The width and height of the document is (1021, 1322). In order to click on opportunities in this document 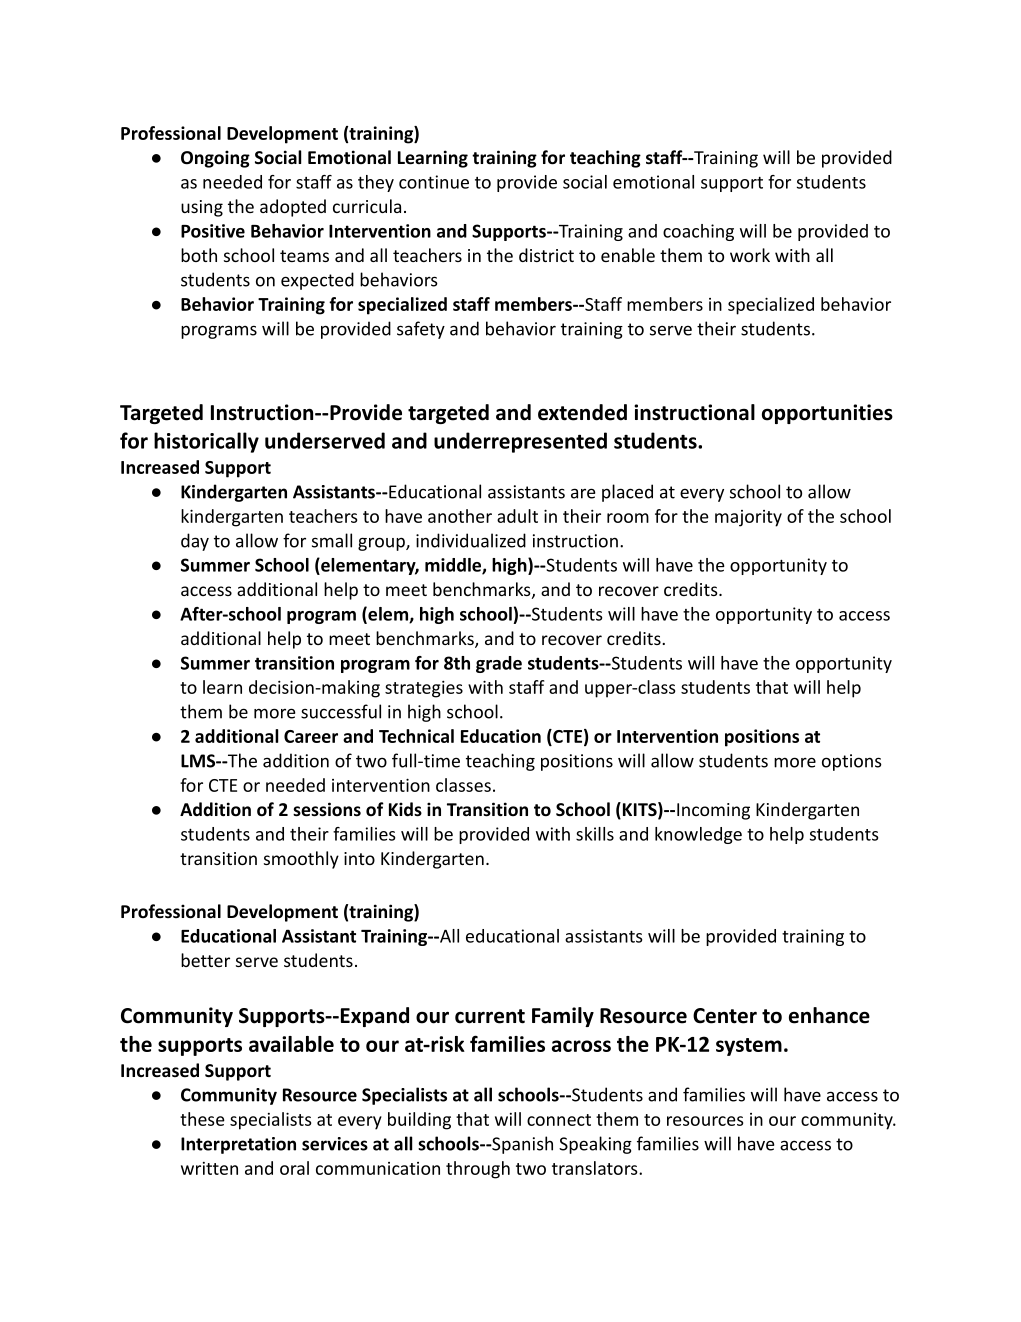, I will do `click(827, 414)`.
